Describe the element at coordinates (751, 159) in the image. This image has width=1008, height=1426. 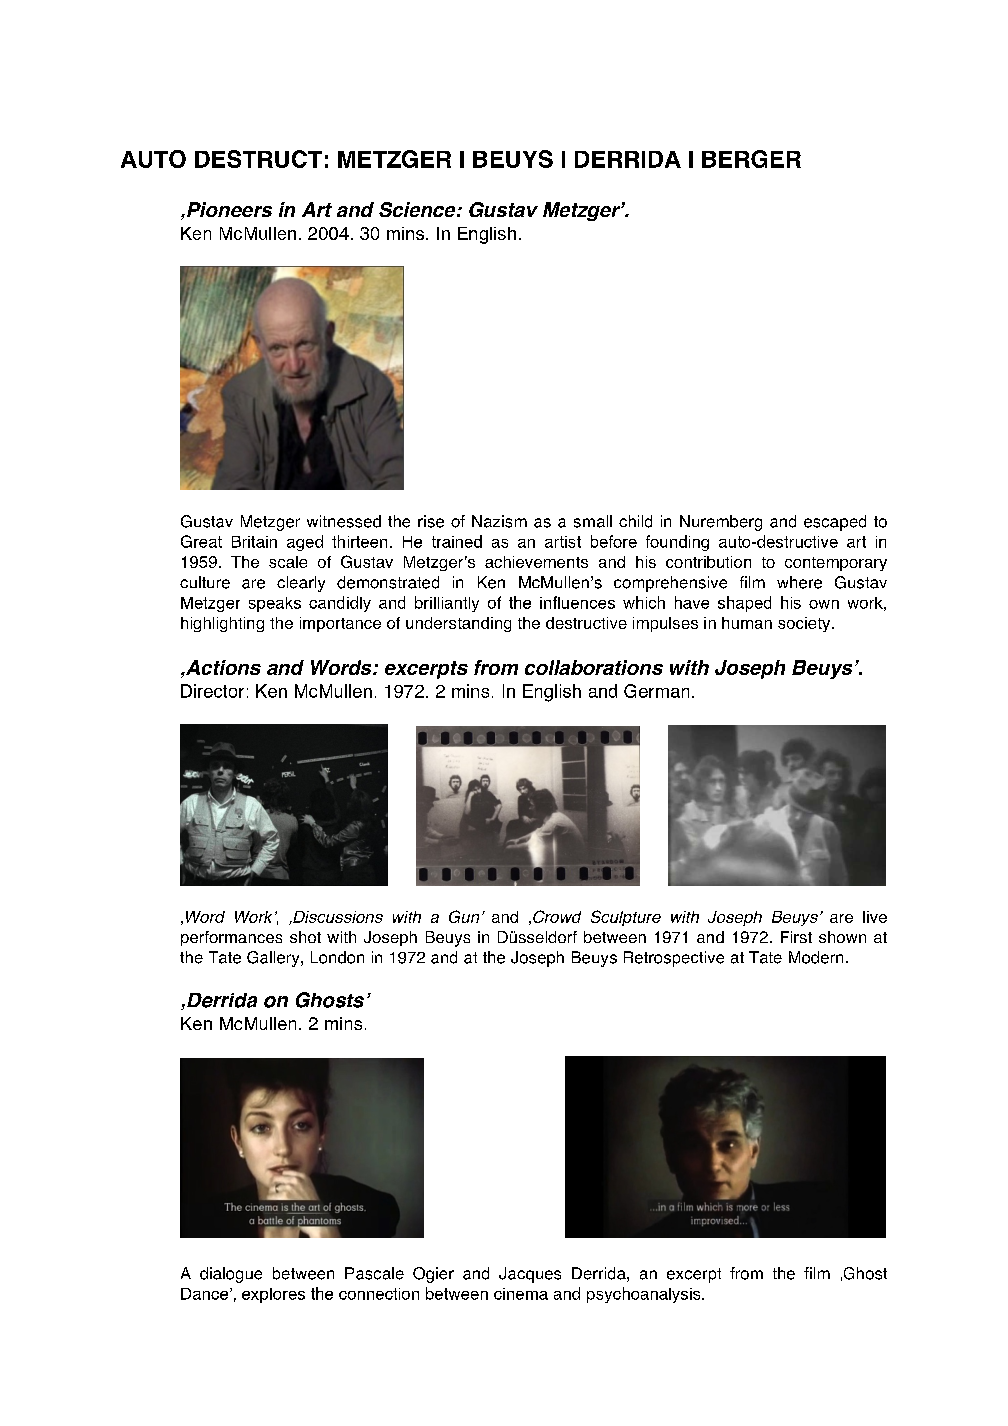
I see `BERGER` at that location.
